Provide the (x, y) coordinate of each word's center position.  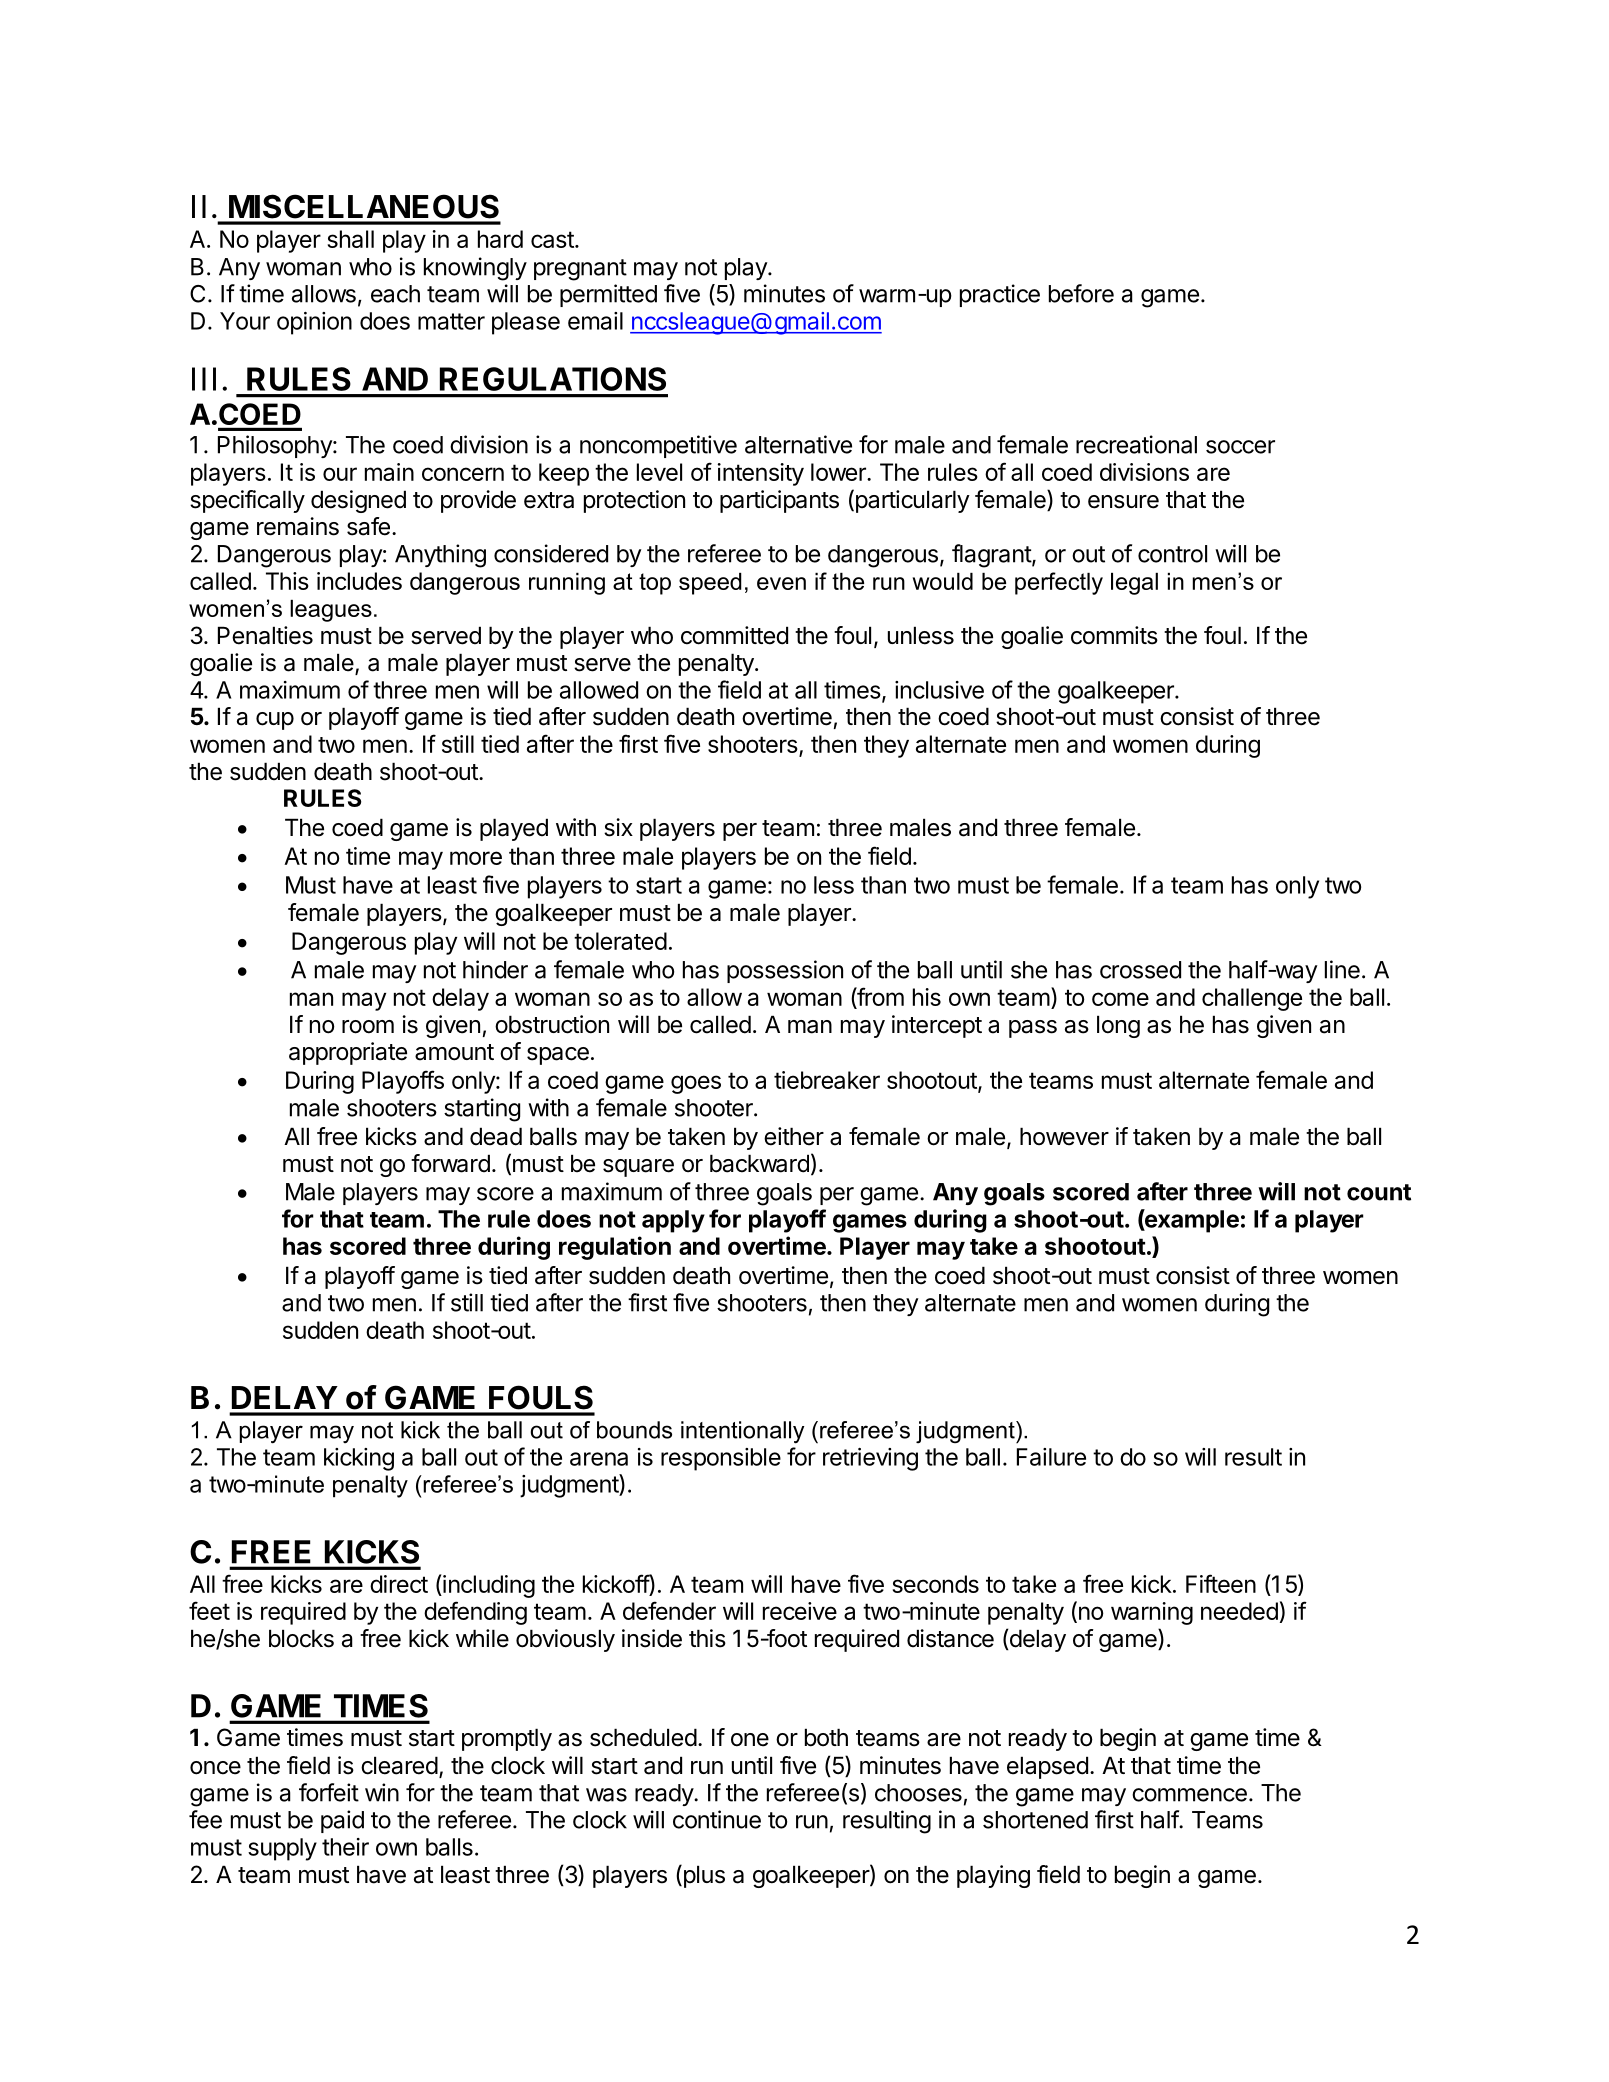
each (395, 294)
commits (1114, 635)
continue (717, 1819)
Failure (1051, 1457)
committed (734, 635)
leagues (331, 611)
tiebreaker (827, 1080)
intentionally (742, 1432)
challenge (1252, 999)
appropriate (348, 1053)
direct (399, 1584)
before (1081, 293)
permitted (608, 295)
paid (342, 1821)
